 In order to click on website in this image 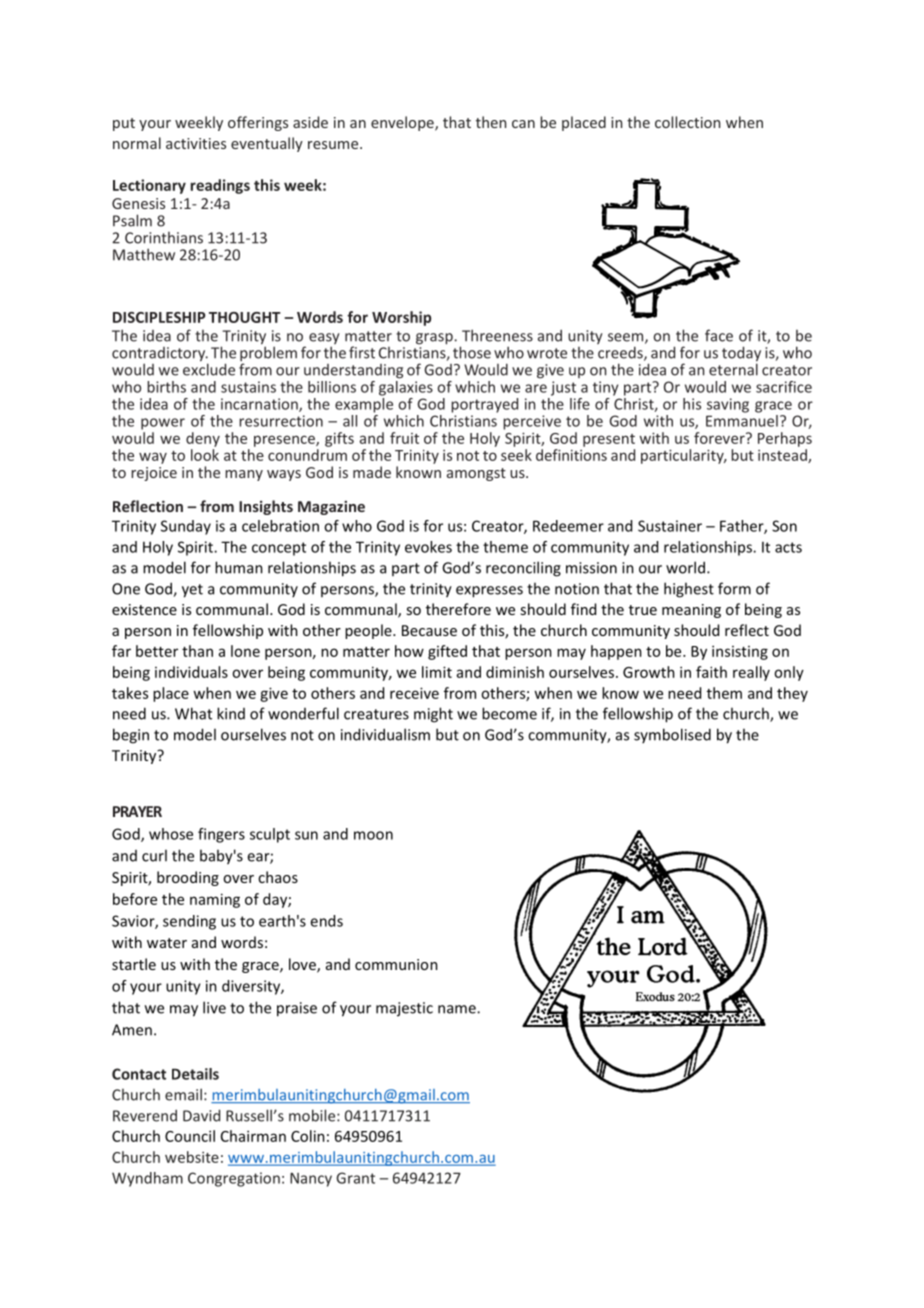, I will do `click(192, 1157)`.
